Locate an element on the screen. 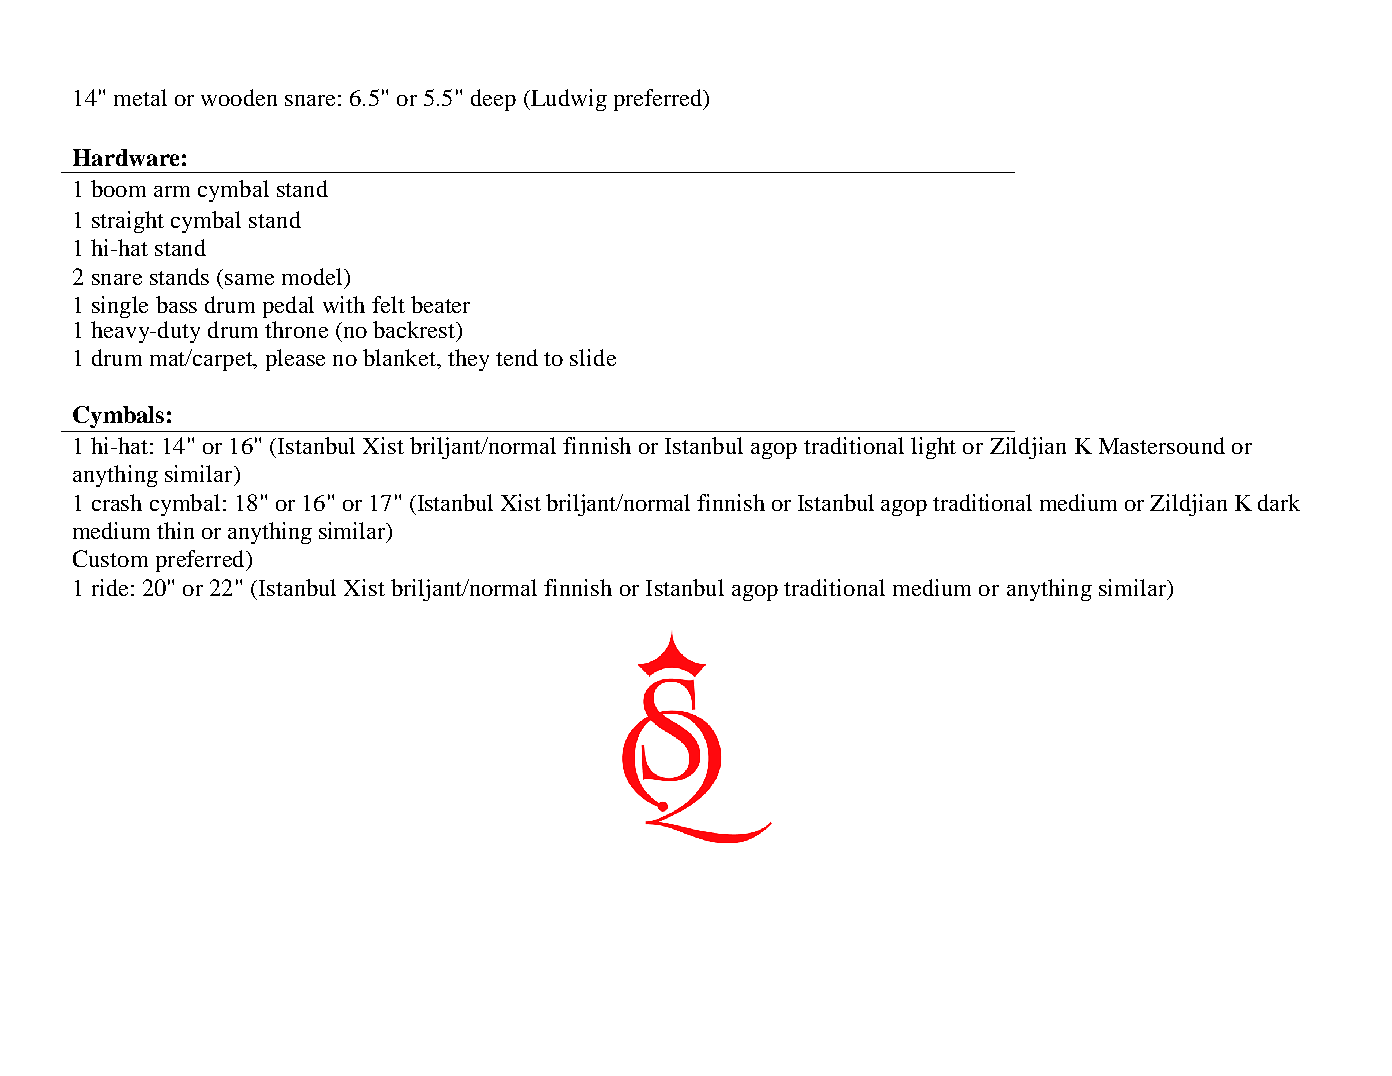 Image resolution: width=1392 pixels, height=1076 pixels. deep is located at coordinates (493, 100).
